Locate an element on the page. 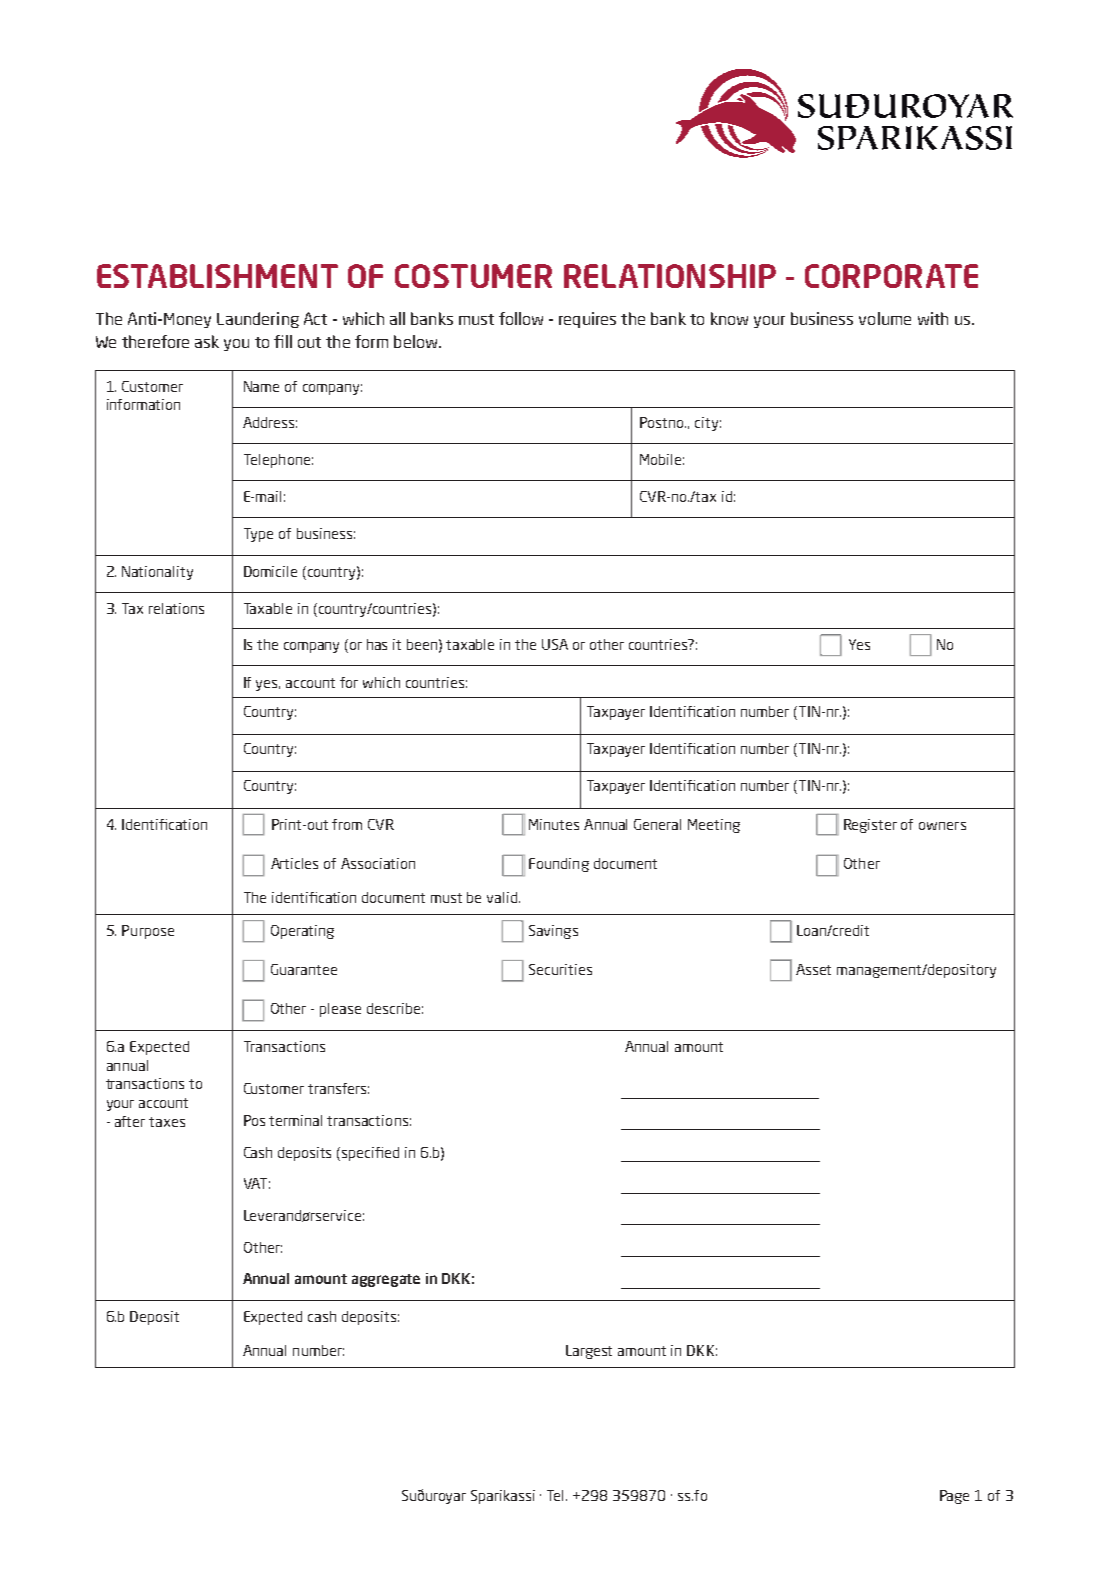 This image has height=1569, width=1109. owners is located at coordinates (942, 826).
